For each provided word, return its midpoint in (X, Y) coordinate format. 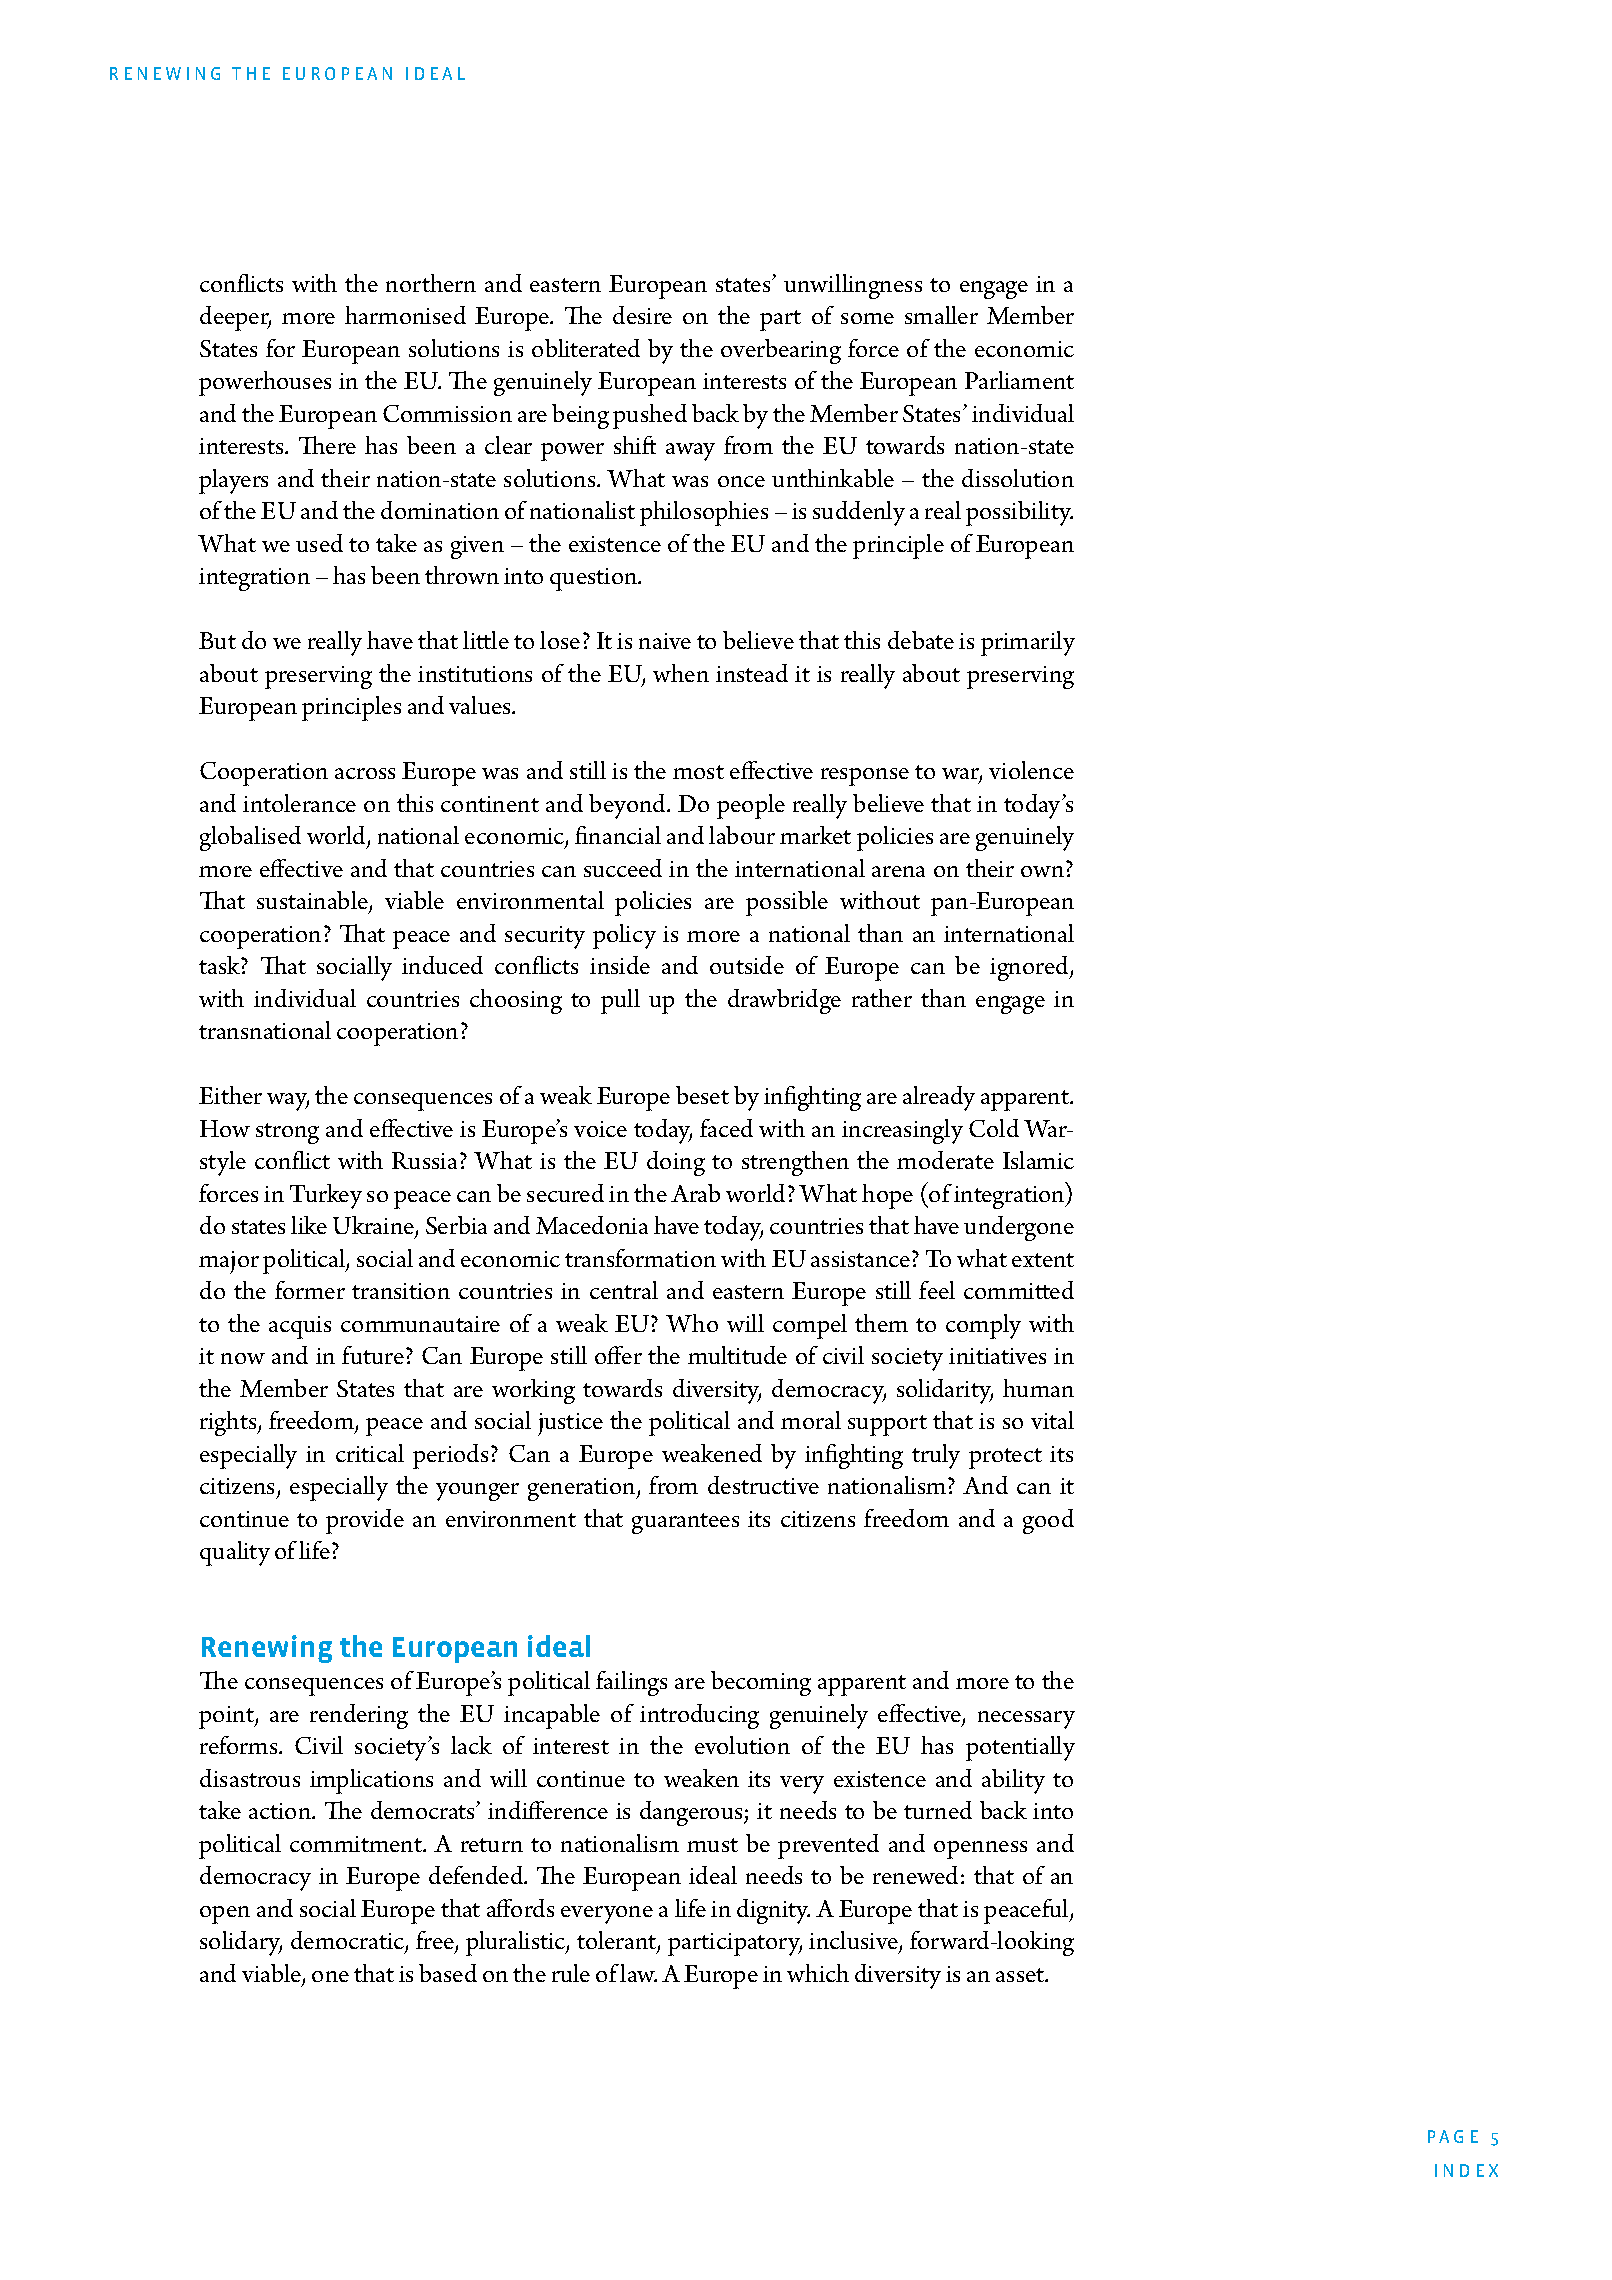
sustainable (313, 902)
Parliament (1019, 380)
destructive (763, 1485)
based (448, 1973)
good (1048, 1521)
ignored (1030, 968)
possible (787, 903)
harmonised (405, 315)
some (867, 318)
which (818, 1973)
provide (365, 1521)
